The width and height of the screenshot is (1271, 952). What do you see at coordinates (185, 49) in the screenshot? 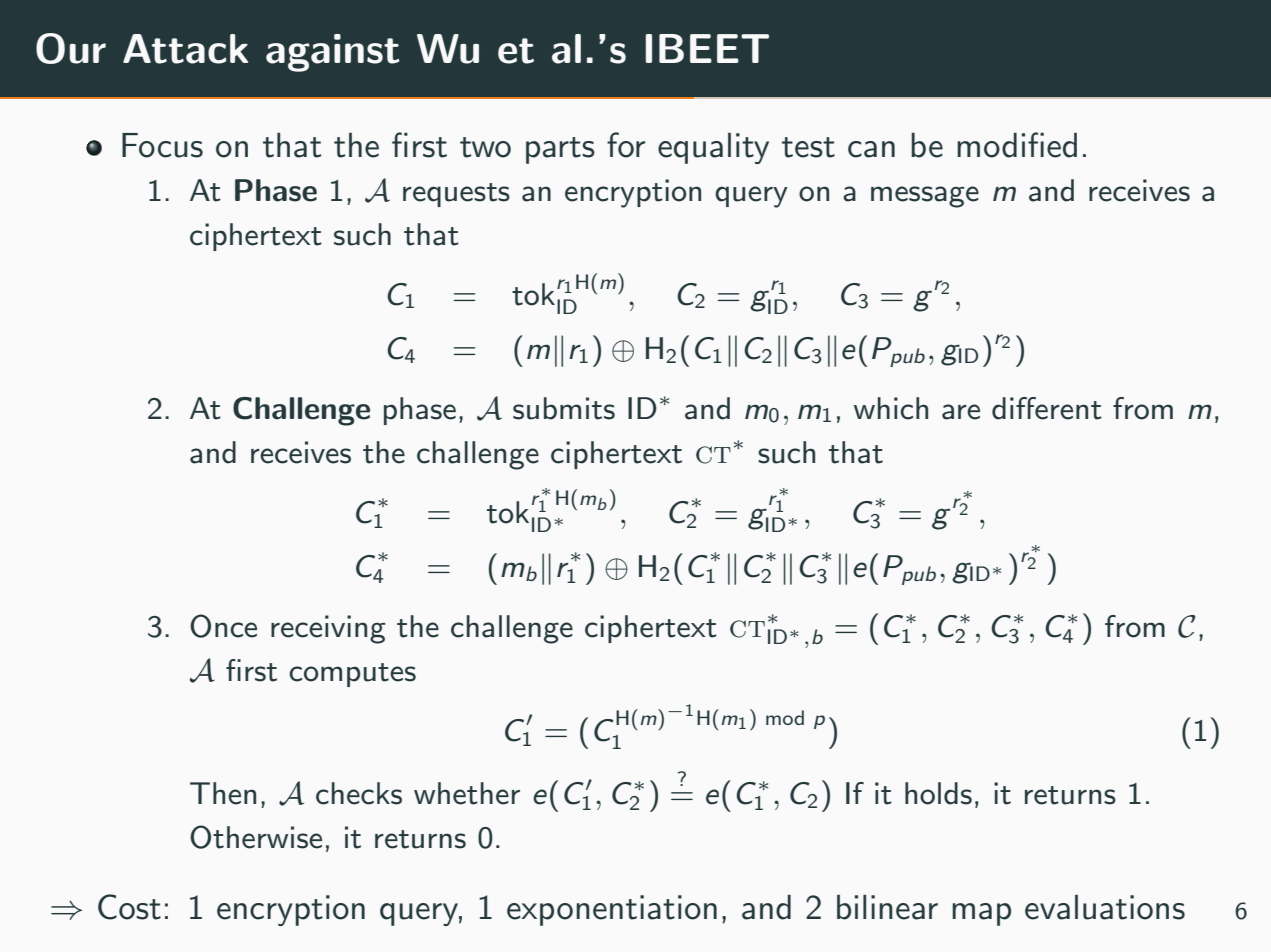
I see `Attack` at bounding box center [185, 49].
